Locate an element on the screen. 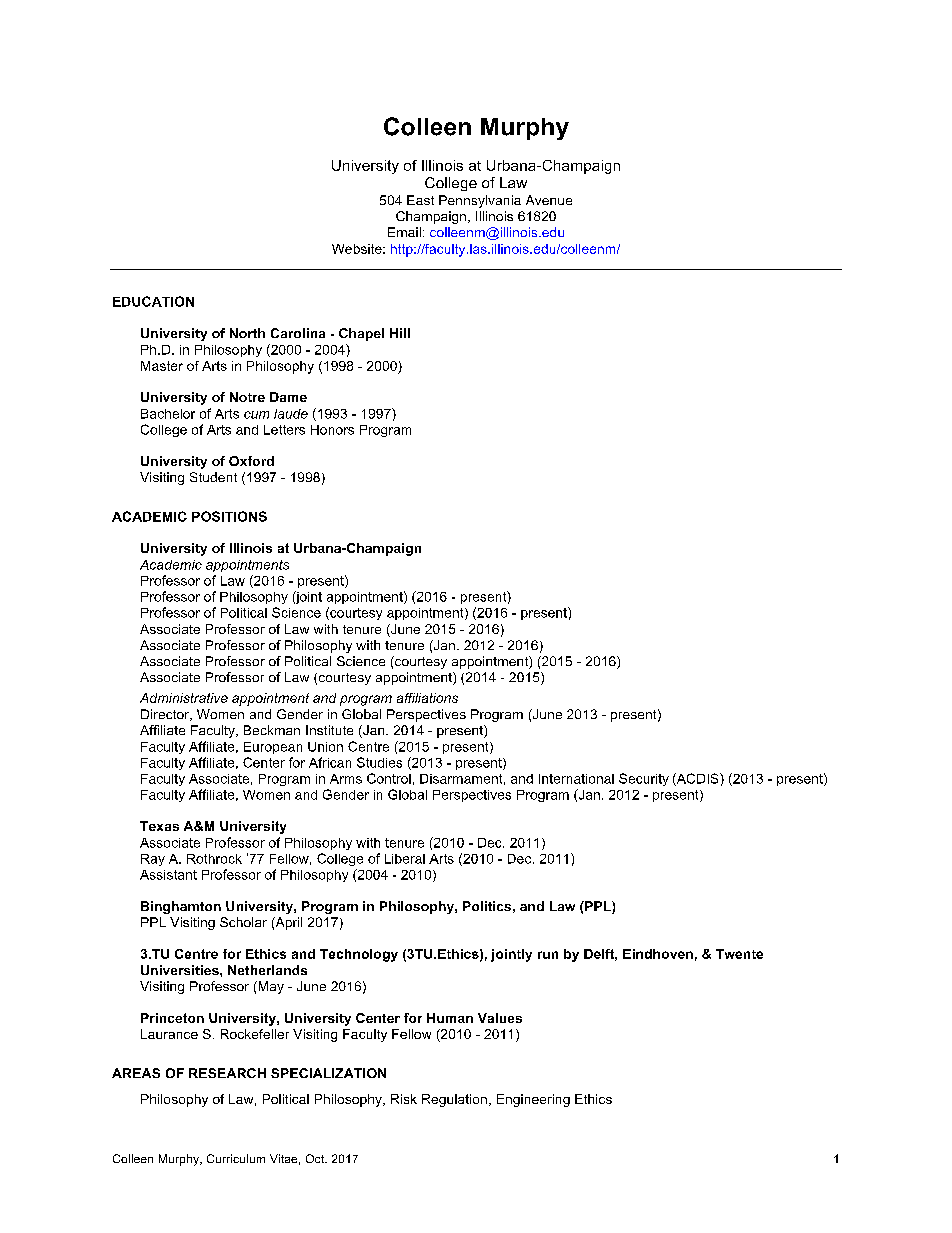  Administrative is located at coordinates (184, 698).
